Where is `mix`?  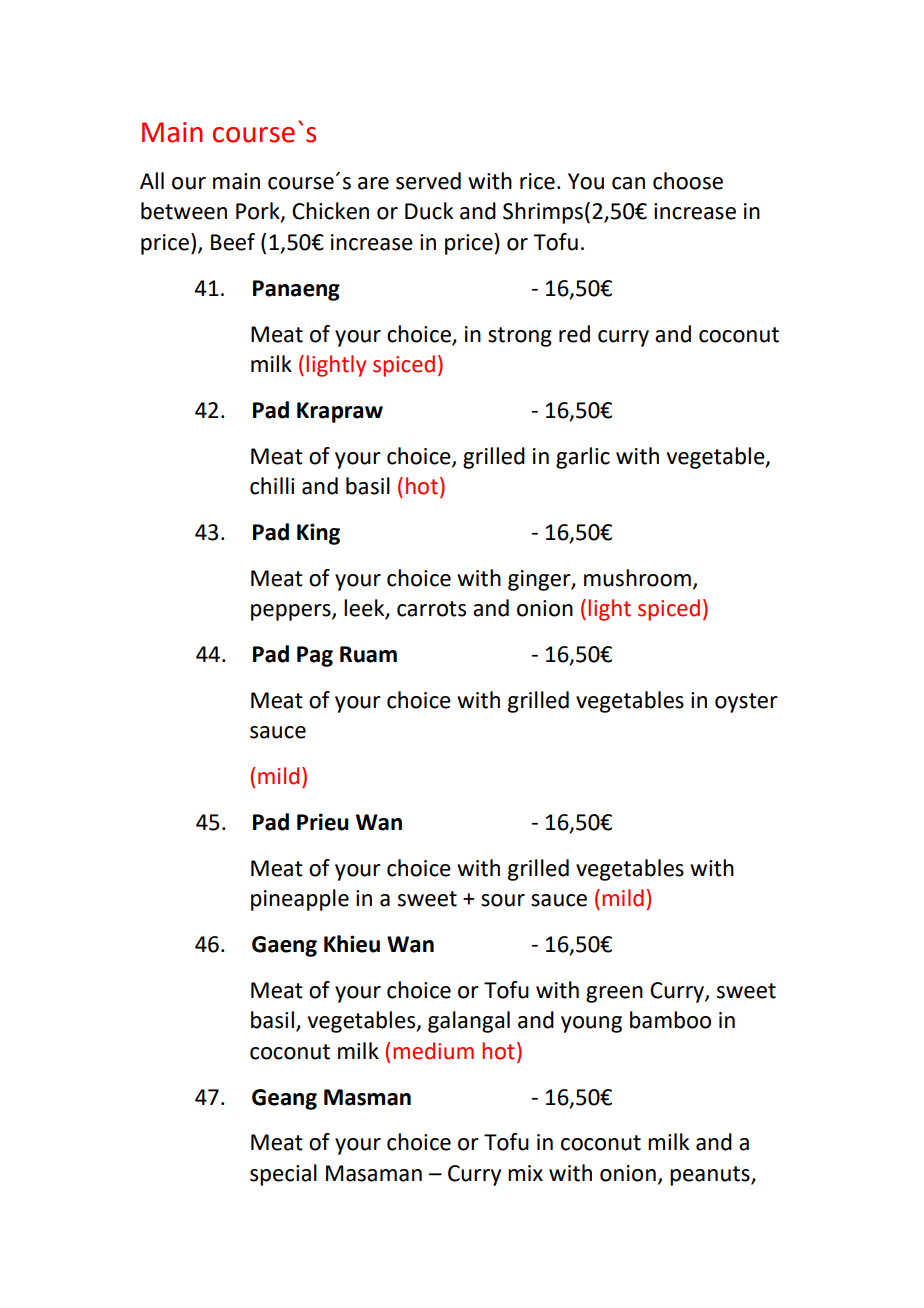
mix is located at coordinates (525, 1173).
